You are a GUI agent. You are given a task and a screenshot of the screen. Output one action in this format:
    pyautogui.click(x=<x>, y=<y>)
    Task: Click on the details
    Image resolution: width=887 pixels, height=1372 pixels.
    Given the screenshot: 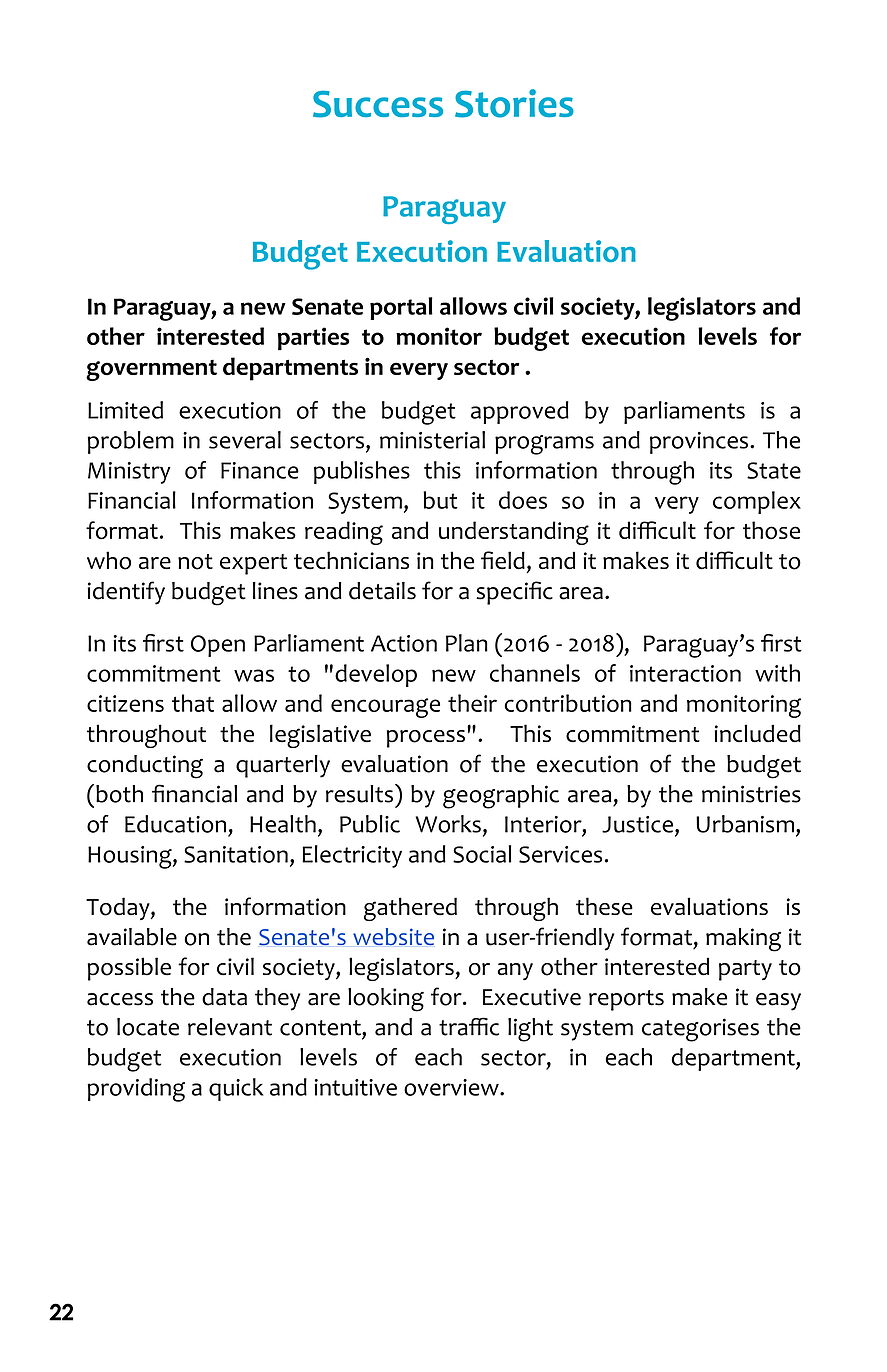 What is the action you would take?
    pyautogui.click(x=382, y=591)
